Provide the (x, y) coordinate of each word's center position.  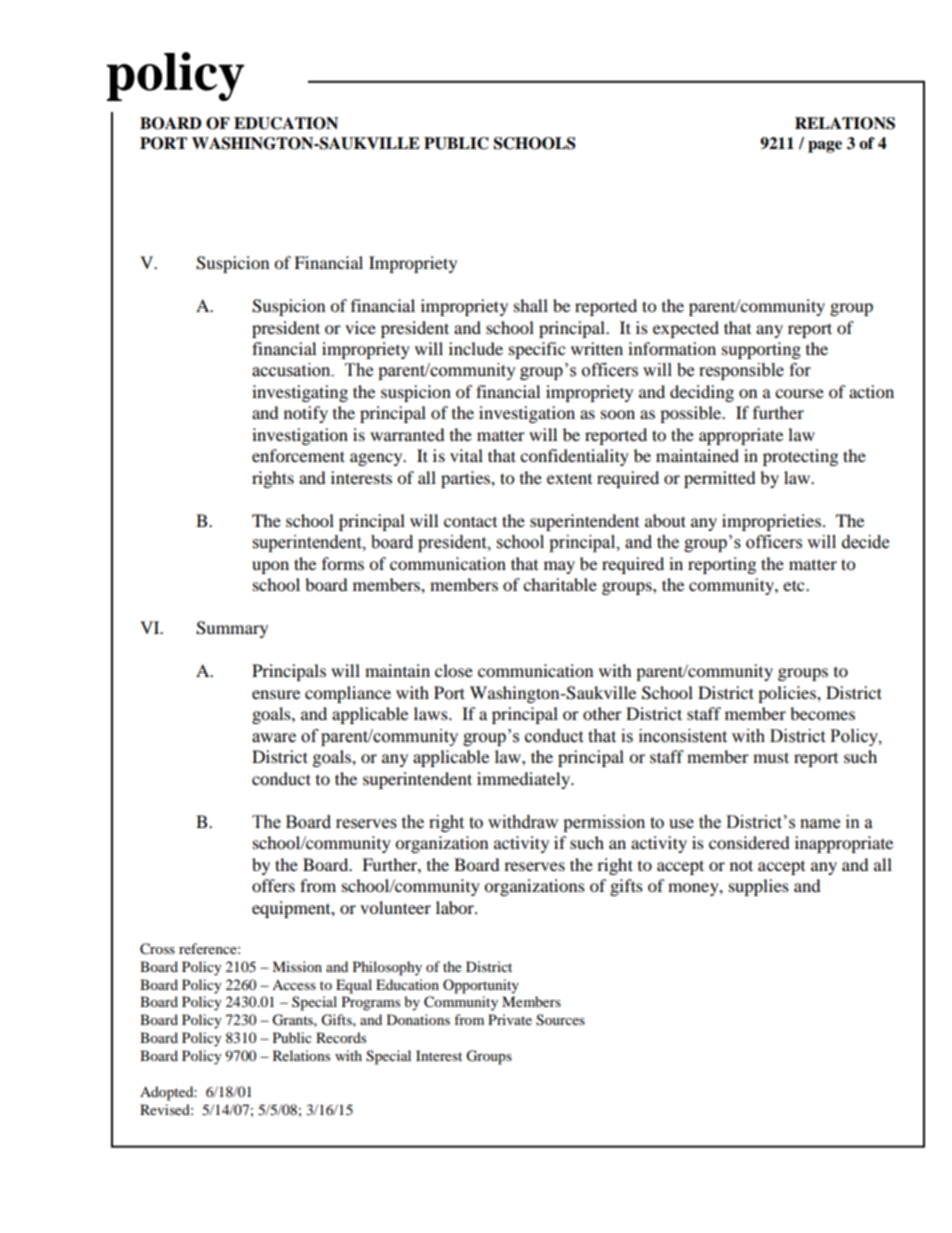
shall (531, 305)
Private (510, 1019)
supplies (759, 887)
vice (360, 327)
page (825, 147)
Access (294, 985)
